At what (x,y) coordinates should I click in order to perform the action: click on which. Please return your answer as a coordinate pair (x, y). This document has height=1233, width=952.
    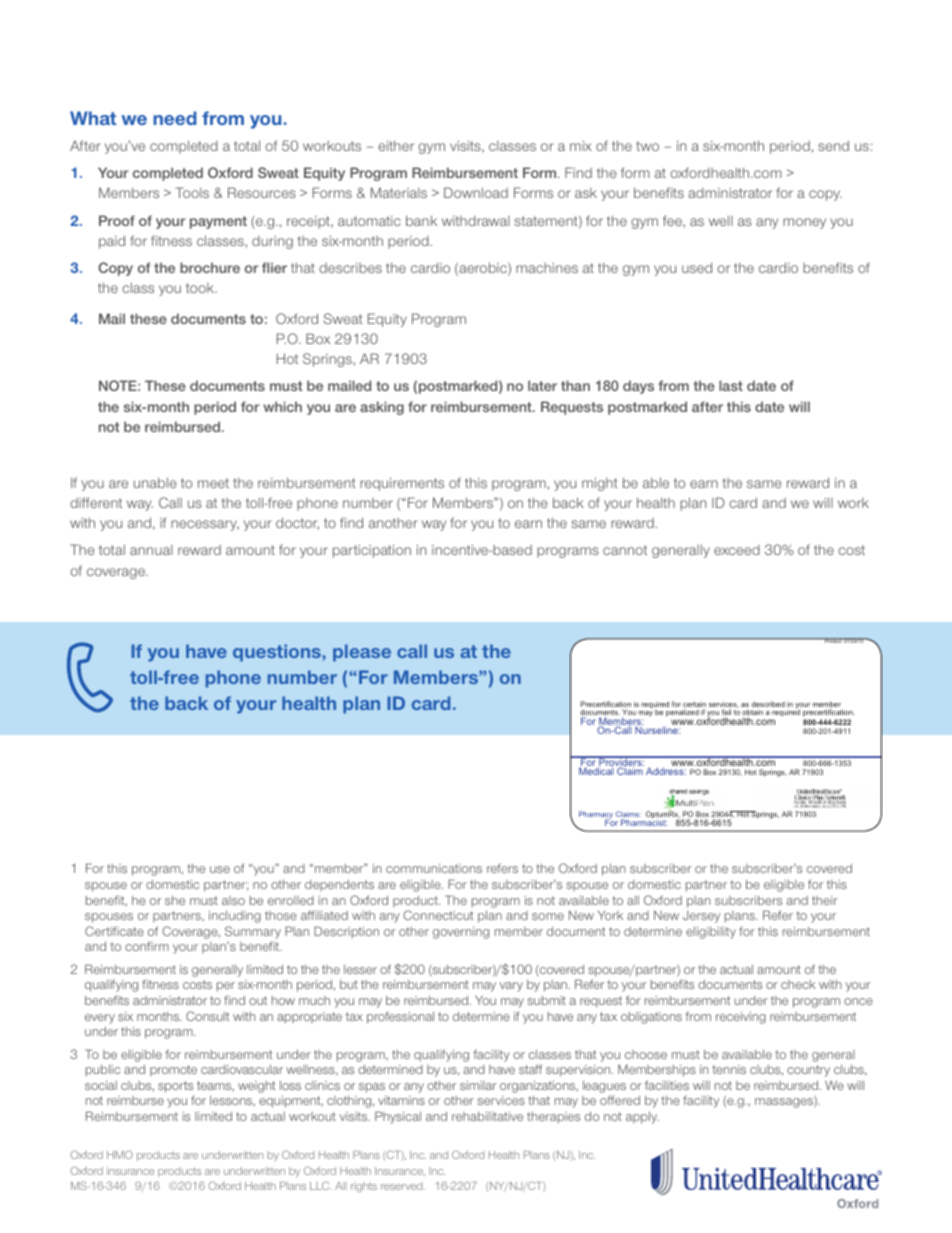
    Looking at the image, I should click on (283, 406).
